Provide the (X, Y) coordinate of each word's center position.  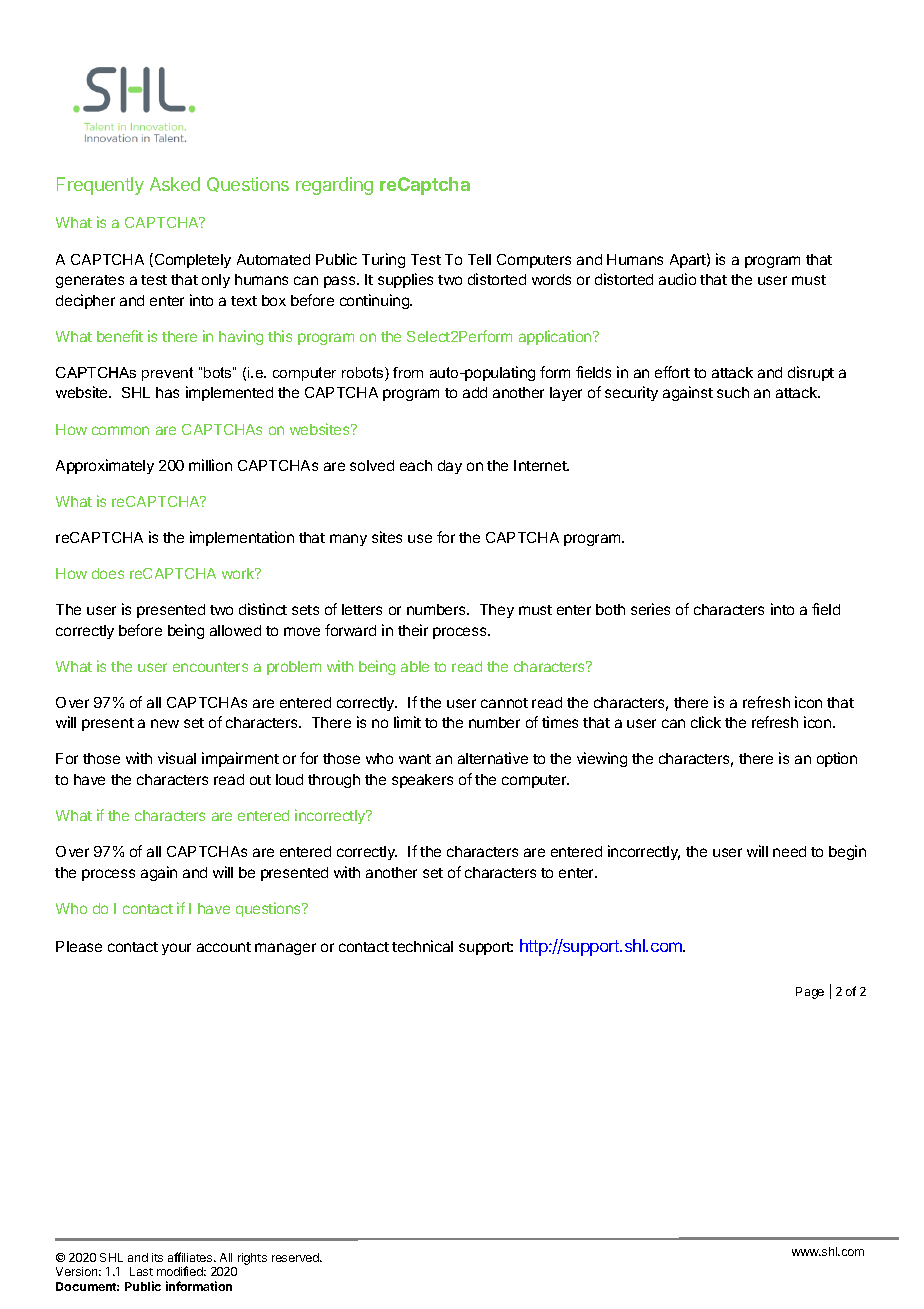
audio (677, 279)
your (176, 949)
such (733, 392)
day (450, 467)
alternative (493, 758)
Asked (175, 184)
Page (810, 993)
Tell (479, 259)
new (165, 723)
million (210, 465)
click (706, 722)
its (157, 1257)
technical (422, 946)
